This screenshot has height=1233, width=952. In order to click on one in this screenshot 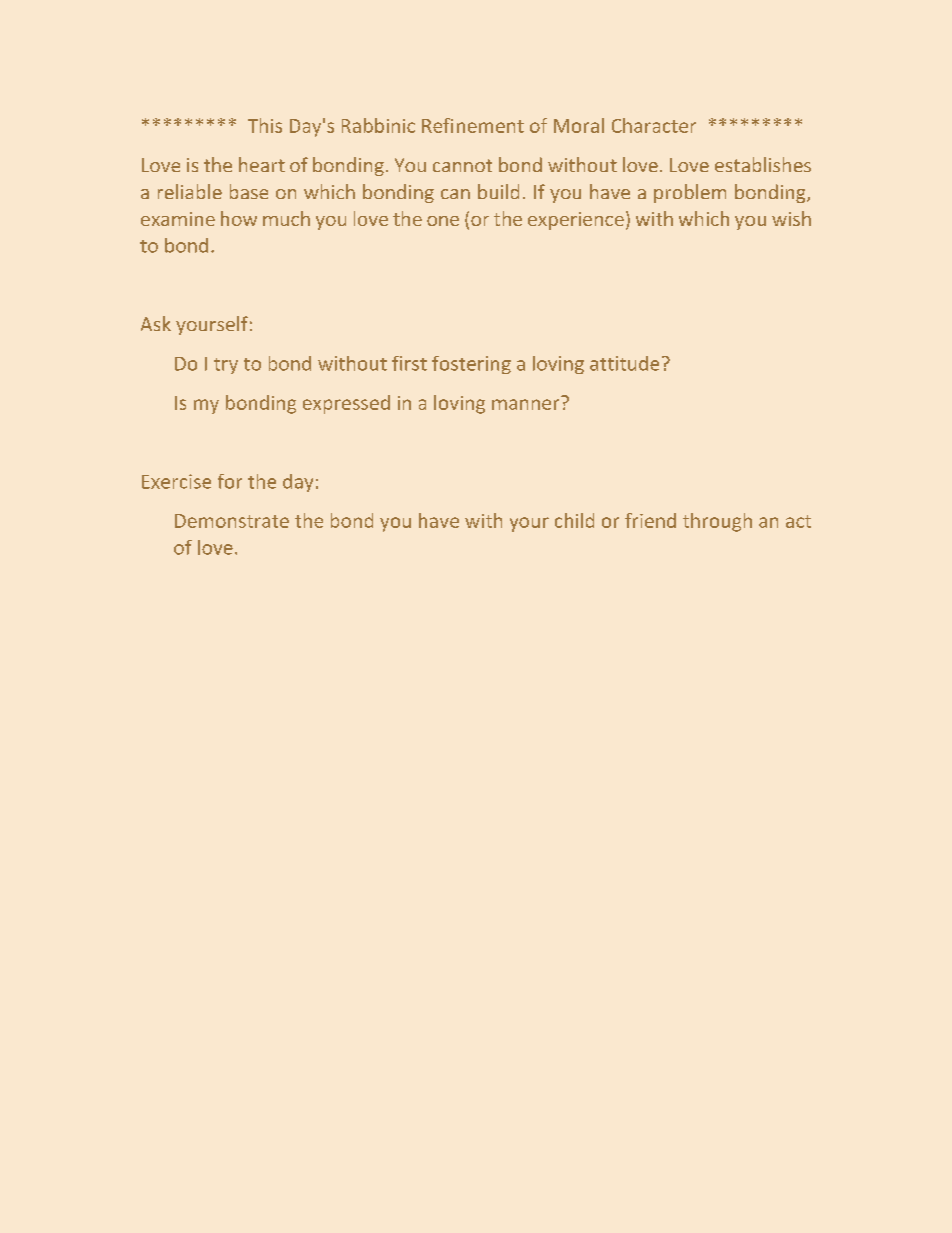, I will do `click(443, 221)`.
